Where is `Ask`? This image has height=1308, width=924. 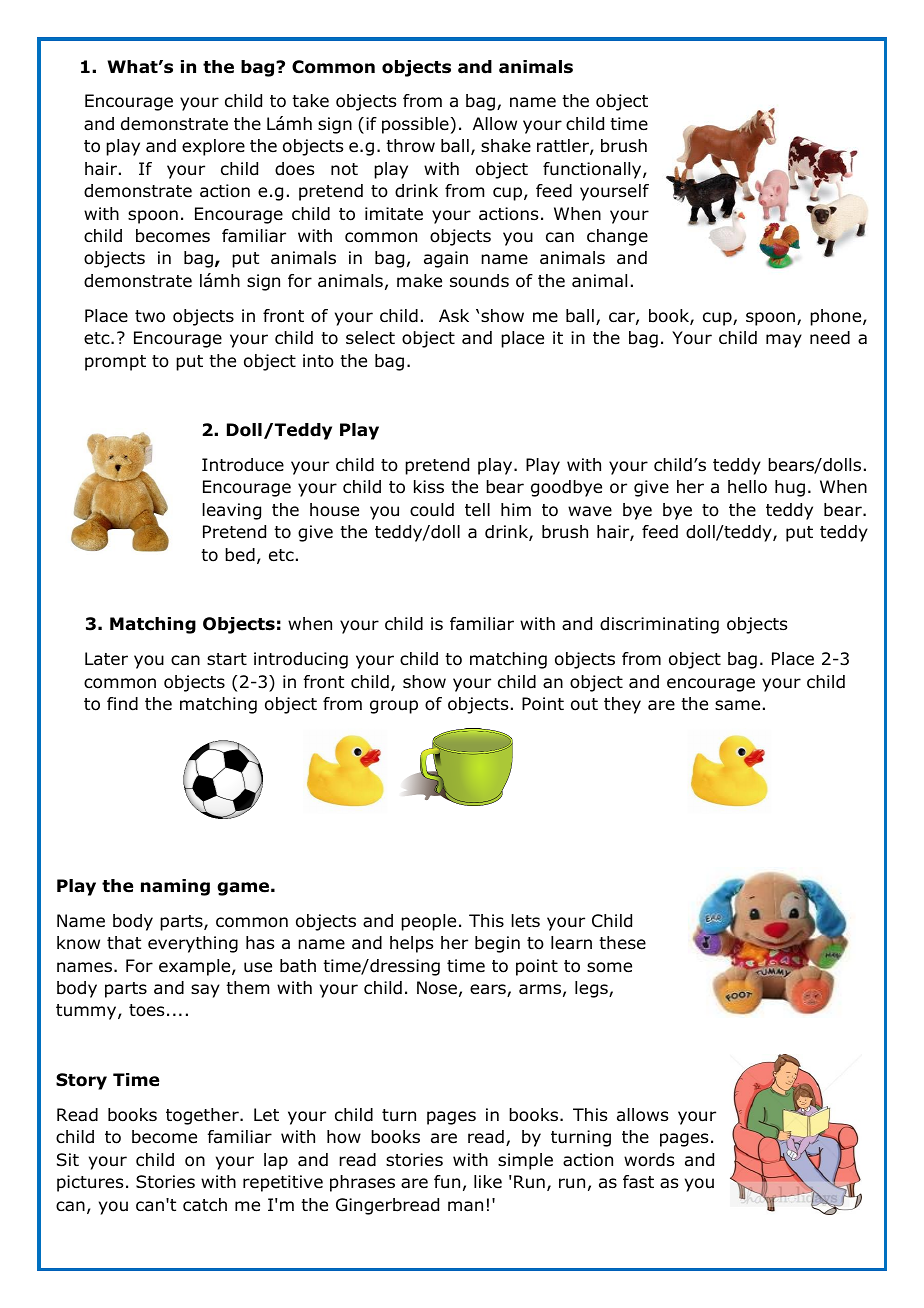
Ask is located at coordinates (454, 315).
